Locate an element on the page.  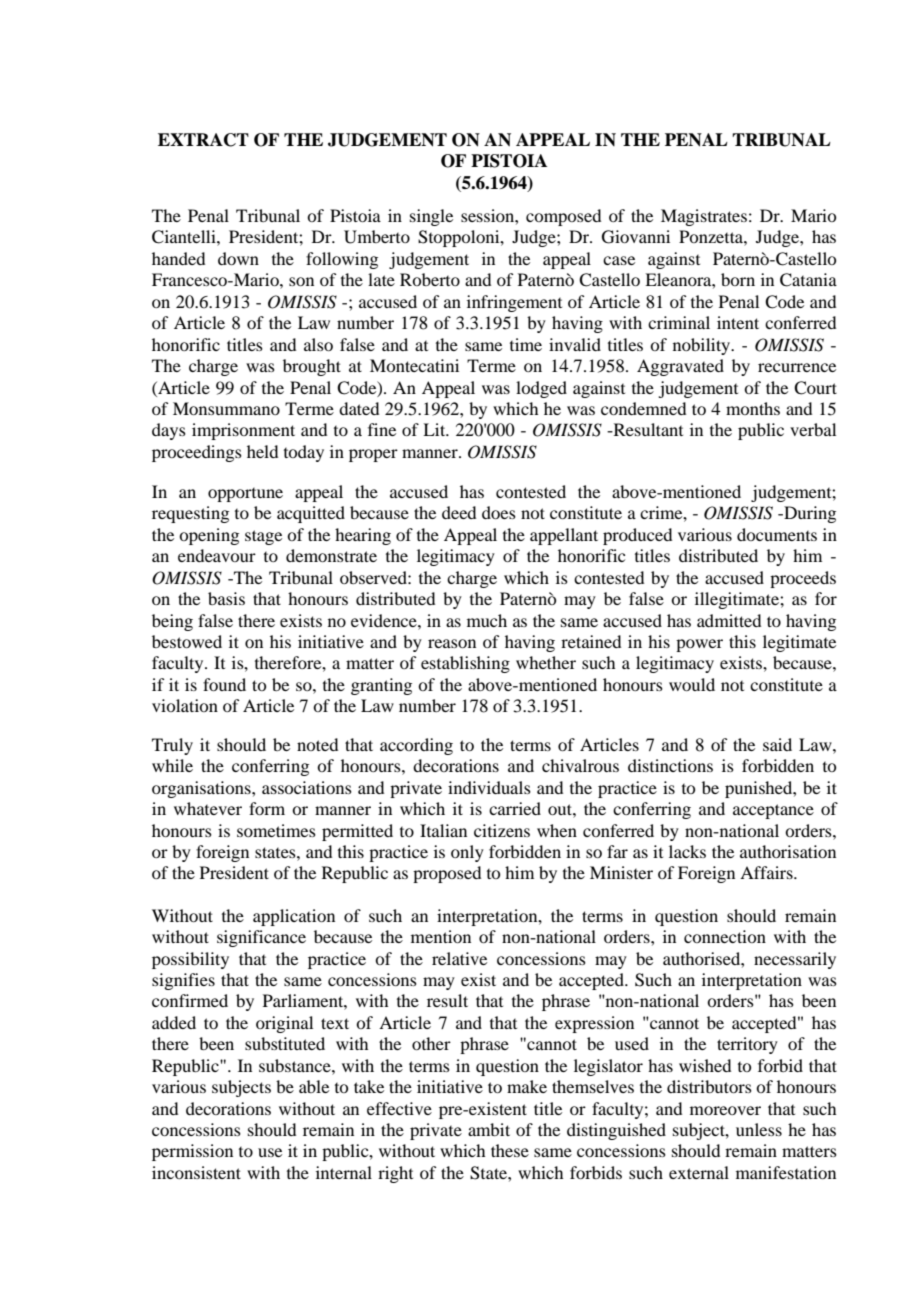
permission is located at coordinates (192, 1152).
